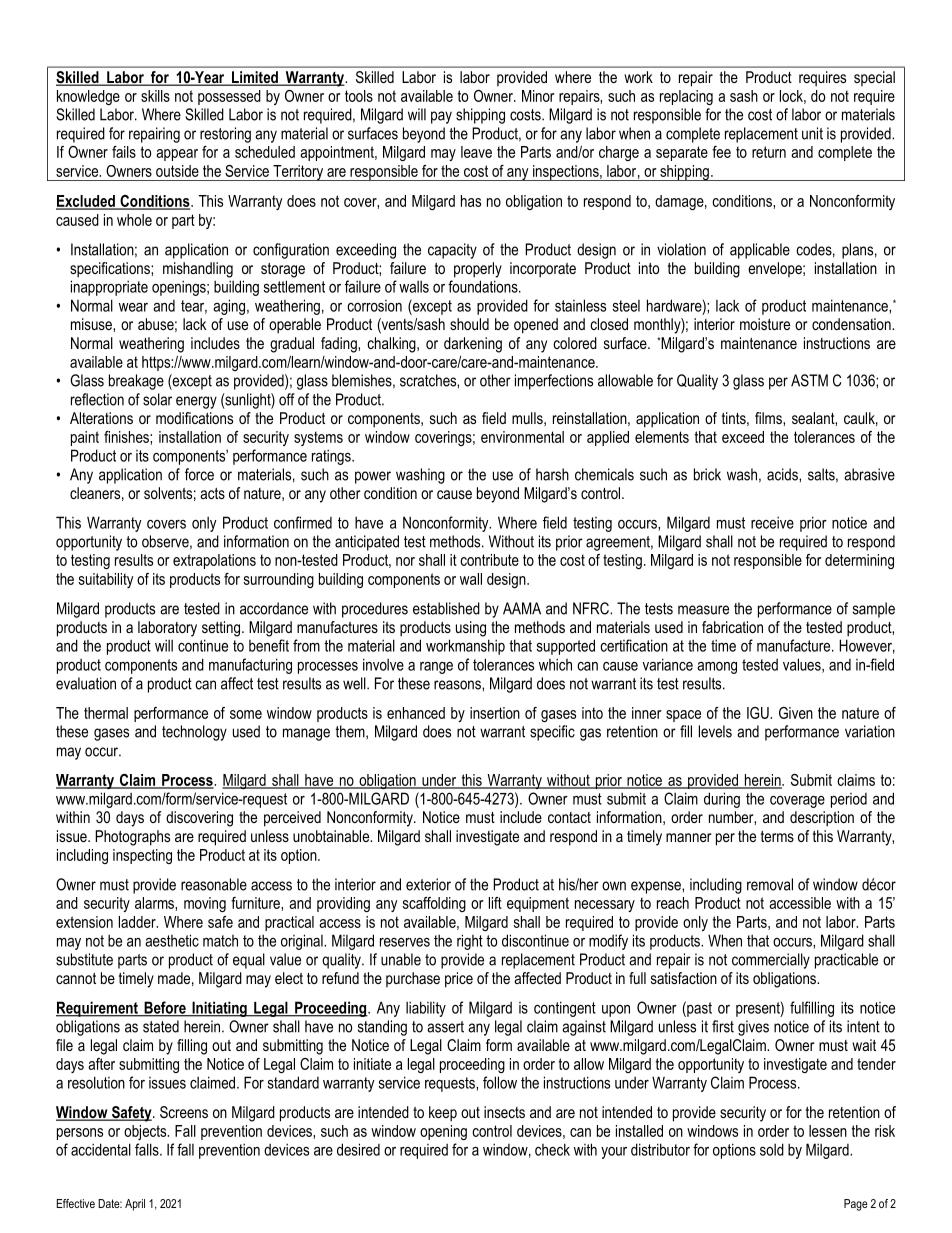 The image size is (952, 1233). I want to click on lift, so click(495, 903).
